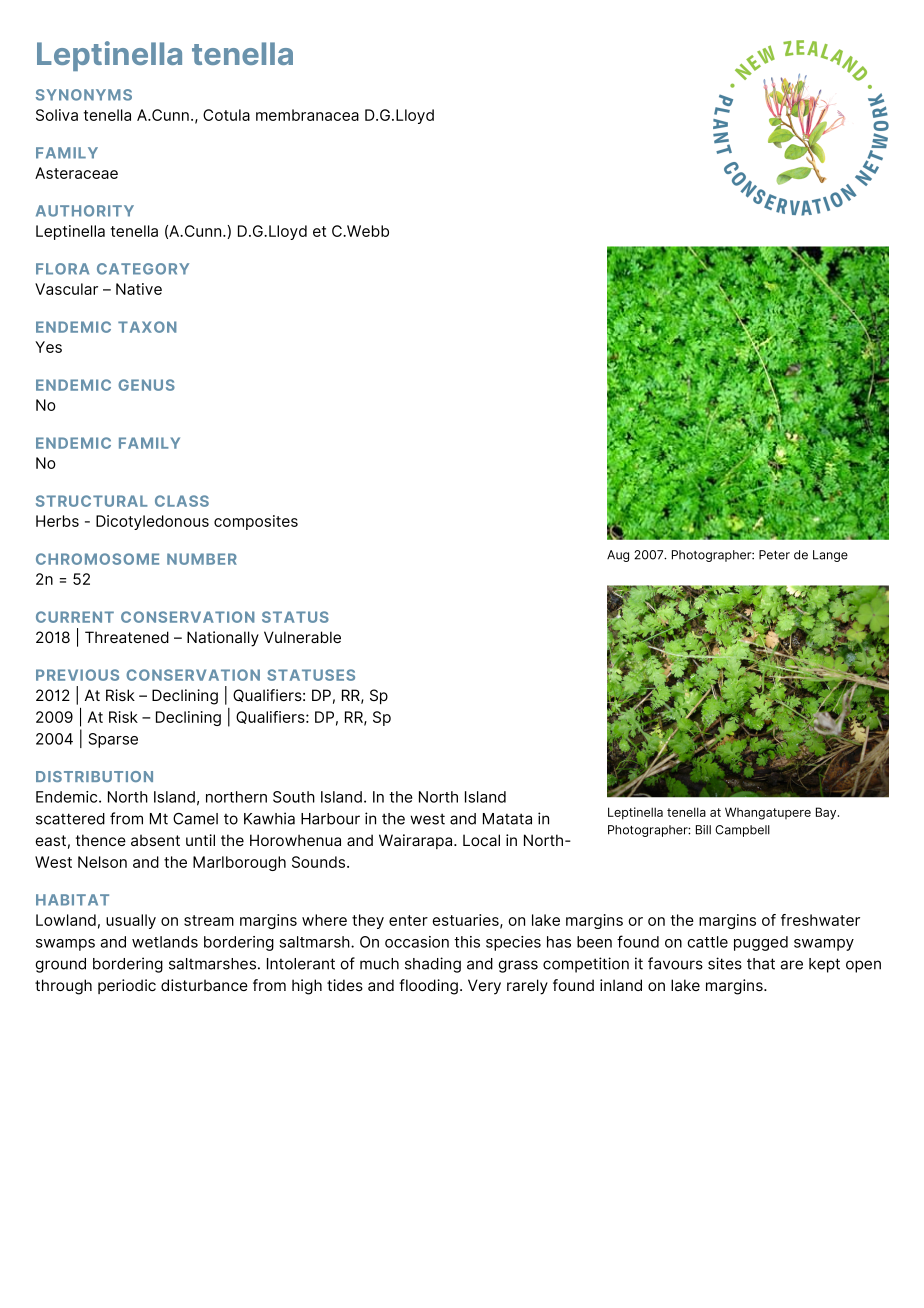 This page has height=1308, width=924. What do you see at coordinates (152, 522) in the page?
I see `Dicotyledonous` at bounding box center [152, 522].
